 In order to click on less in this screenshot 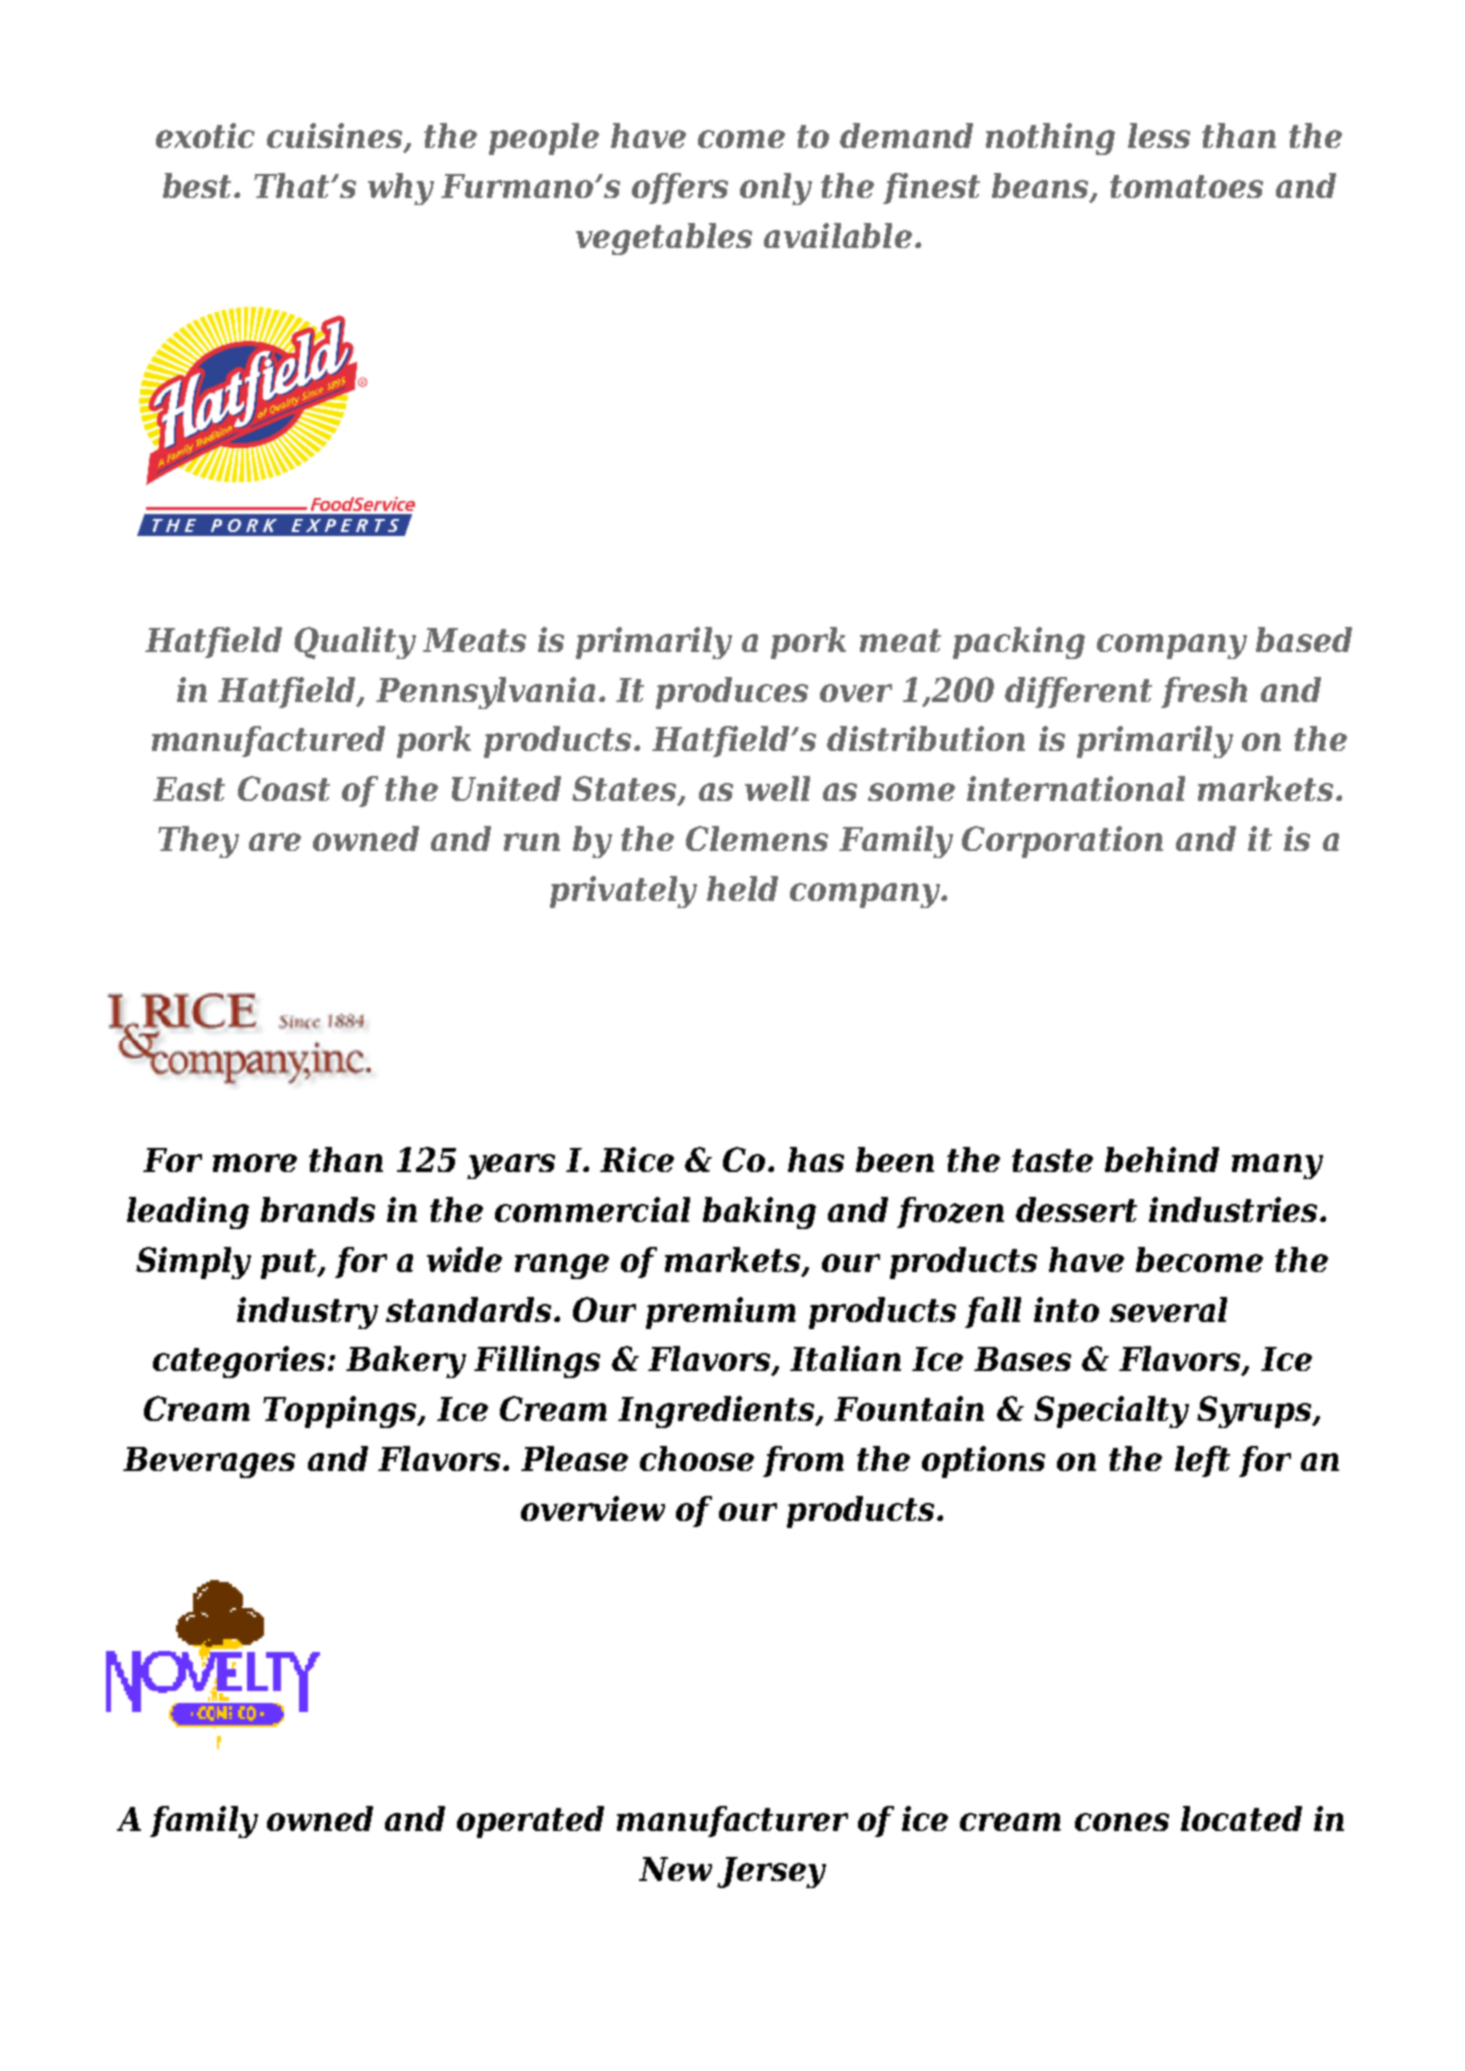, I will do `click(1159, 135)`.
